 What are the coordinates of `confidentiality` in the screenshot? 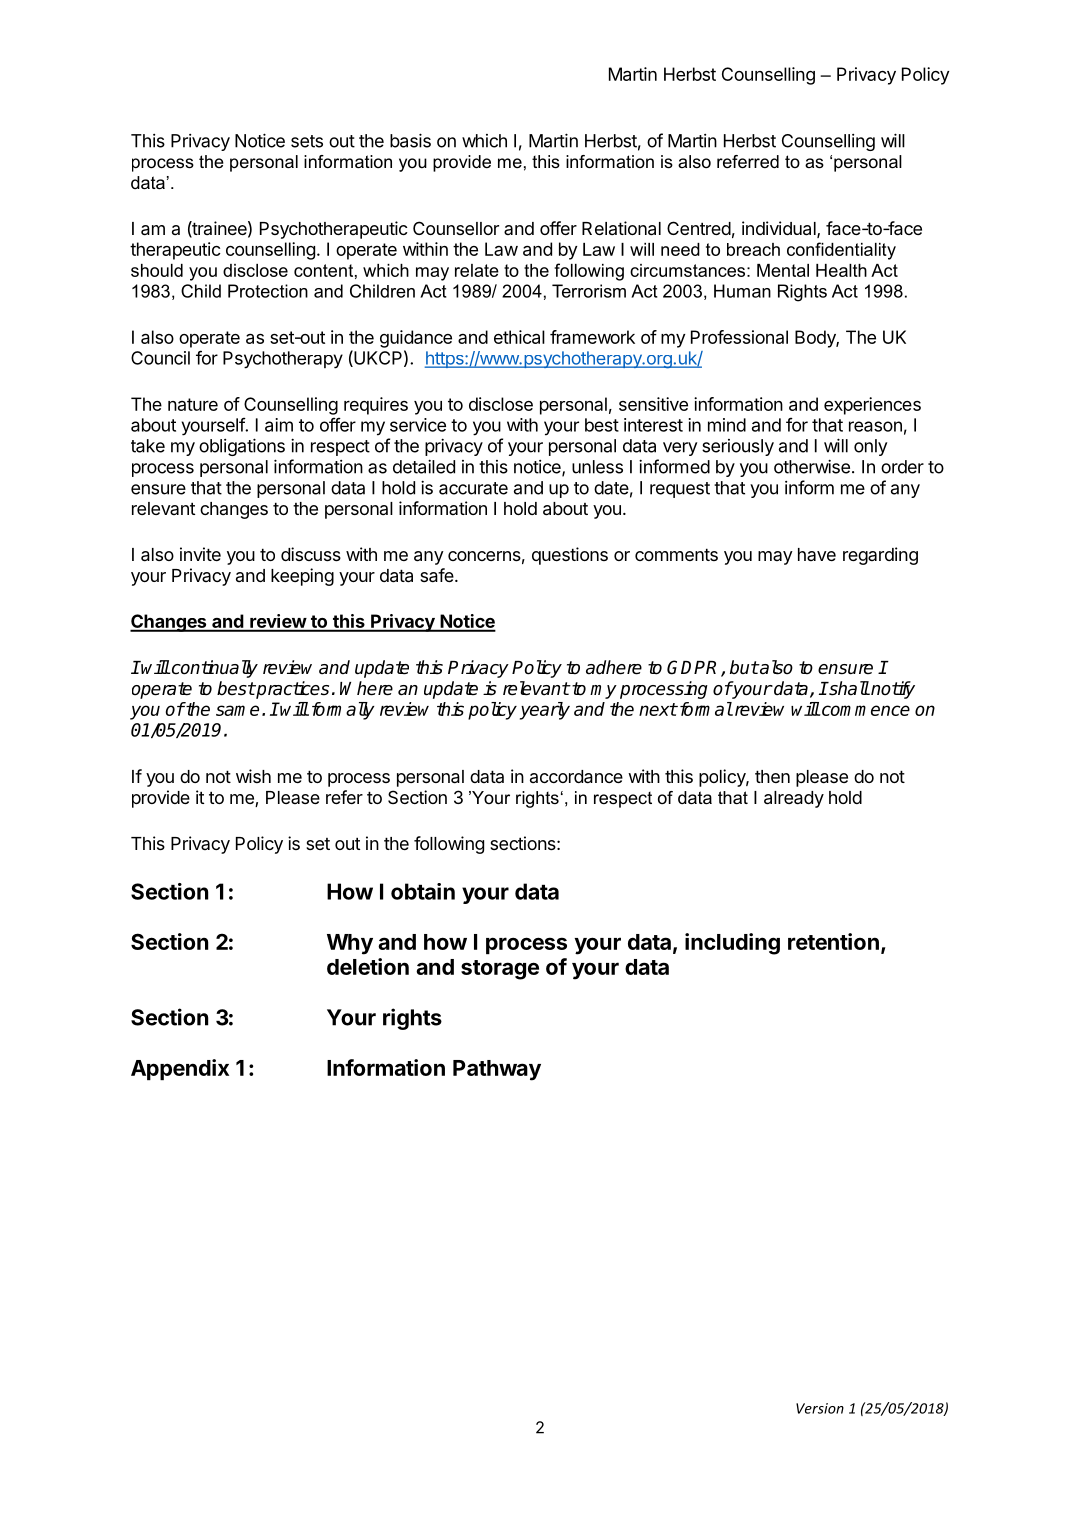 It's located at (841, 251).
